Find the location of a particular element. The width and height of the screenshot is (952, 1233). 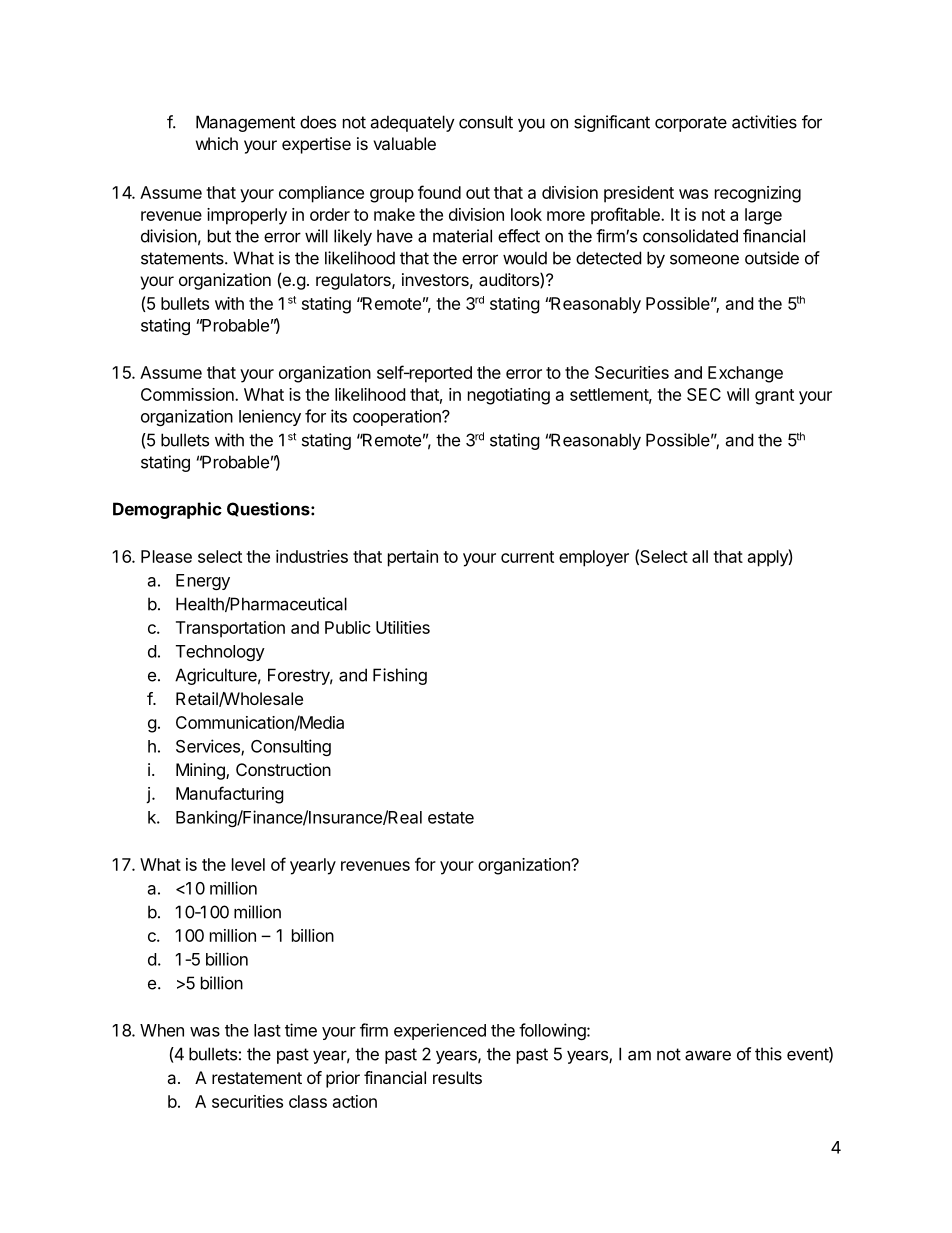

results is located at coordinates (457, 1077).
